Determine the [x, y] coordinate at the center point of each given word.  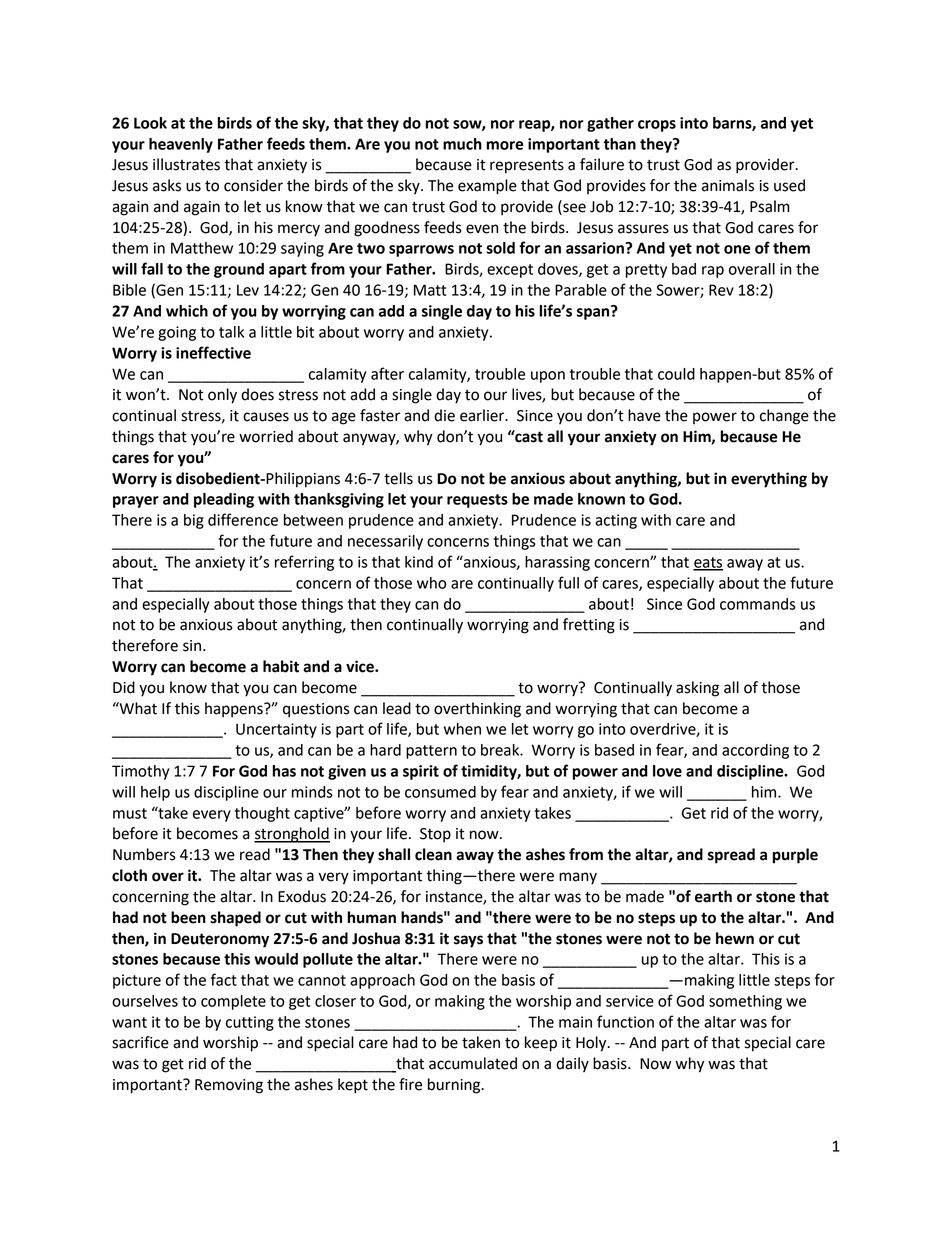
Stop [435, 835]
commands [758, 604]
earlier [483, 415]
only [222, 396]
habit [281, 666]
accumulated [473, 1063]
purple [795, 856]
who [432, 583]
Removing [229, 1086]
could [676, 374]
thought [262, 814]
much [462, 144]
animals [728, 185]
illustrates [186, 164]
